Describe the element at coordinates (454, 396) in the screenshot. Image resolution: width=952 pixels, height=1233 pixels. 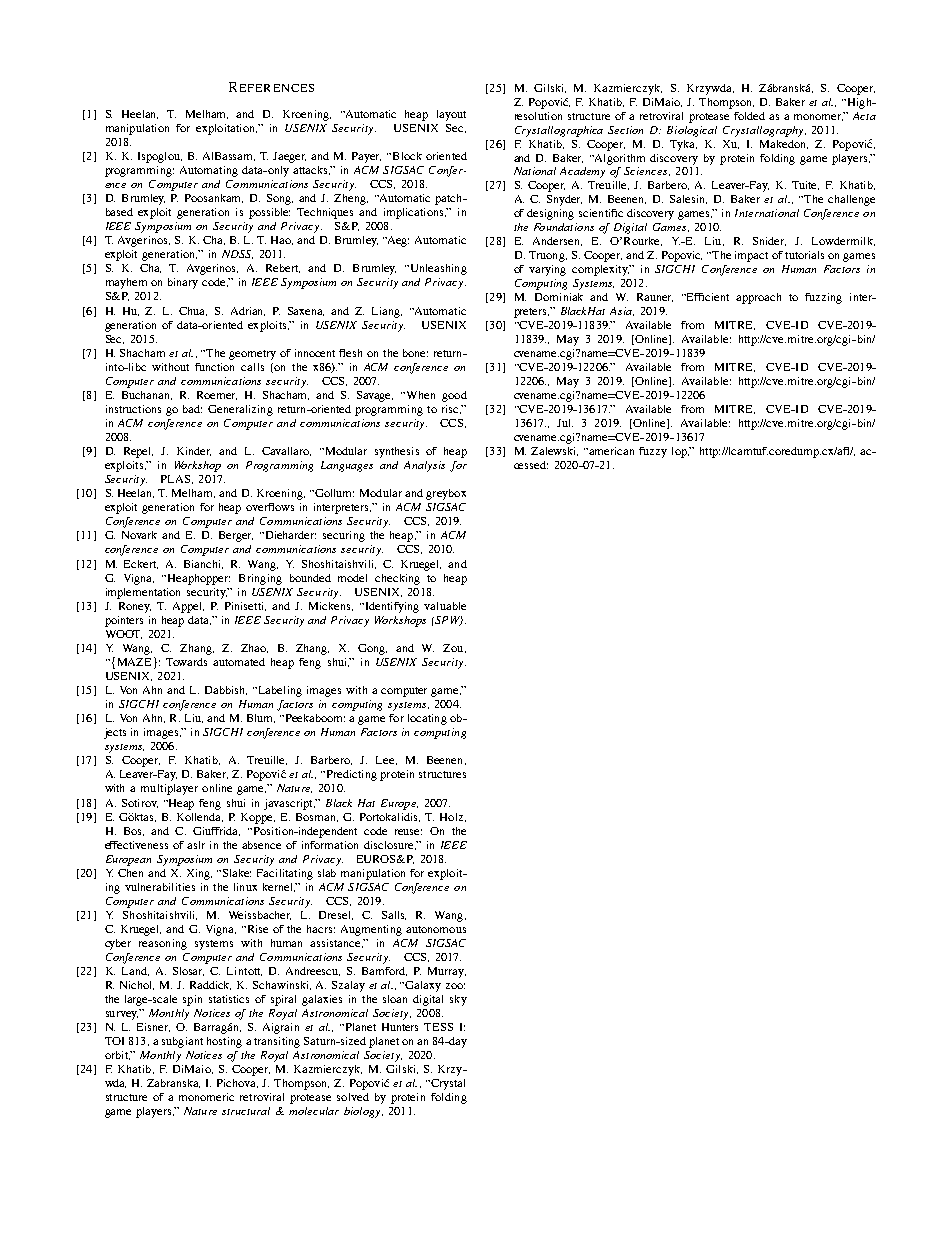
I see `good` at that location.
